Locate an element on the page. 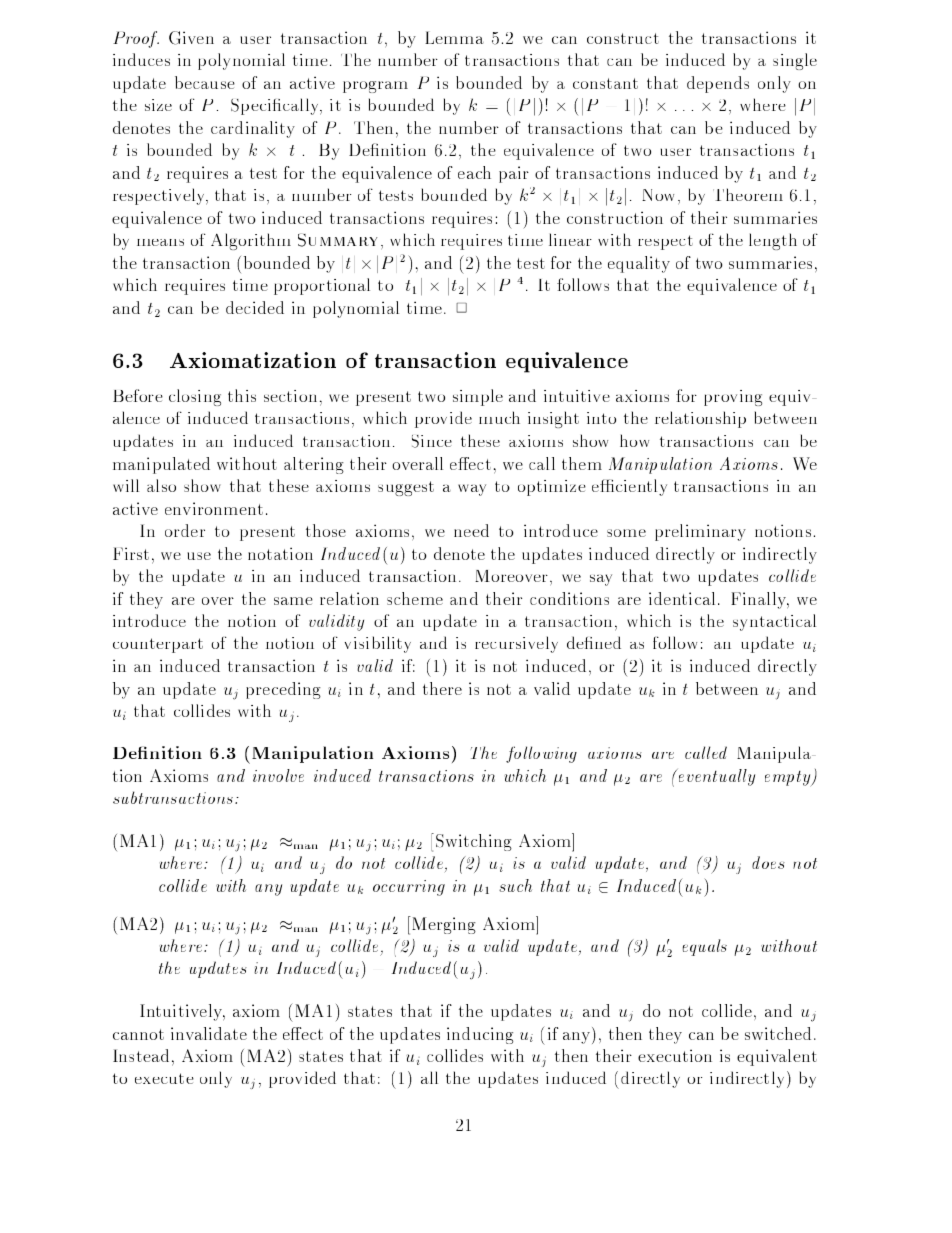 The width and height of the image is (952, 1233). execute is located at coordinates (164, 1078).
